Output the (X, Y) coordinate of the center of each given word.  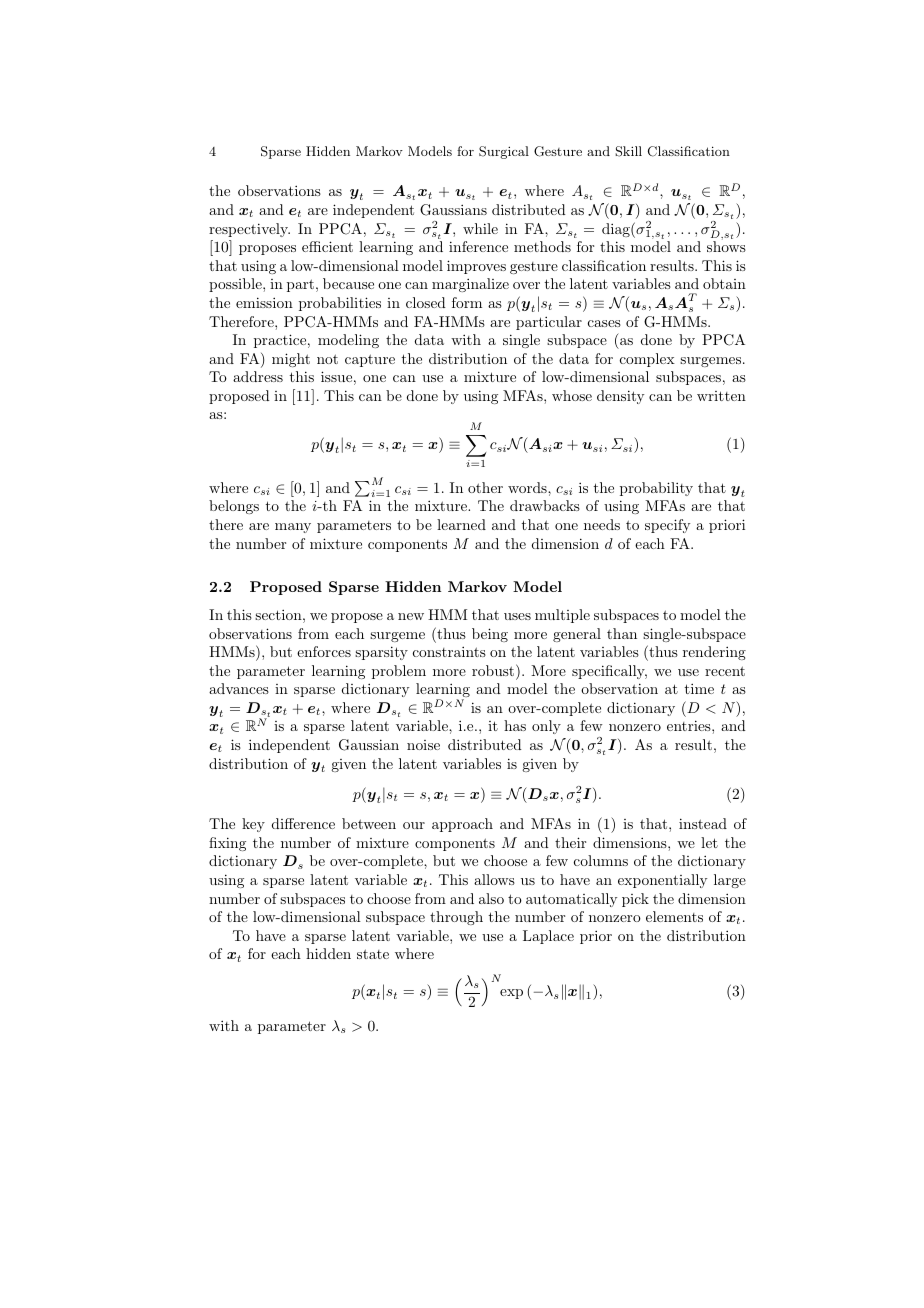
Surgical (504, 152)
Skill (628, 151)
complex (647, 360)
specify (667, 526)
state (373, 954)
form (467, 302)
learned (461, 524)
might (291, 360)
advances (239, 688)
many (293, 528)
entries (690, 725)
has (515, 725)
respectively (249, 230)
